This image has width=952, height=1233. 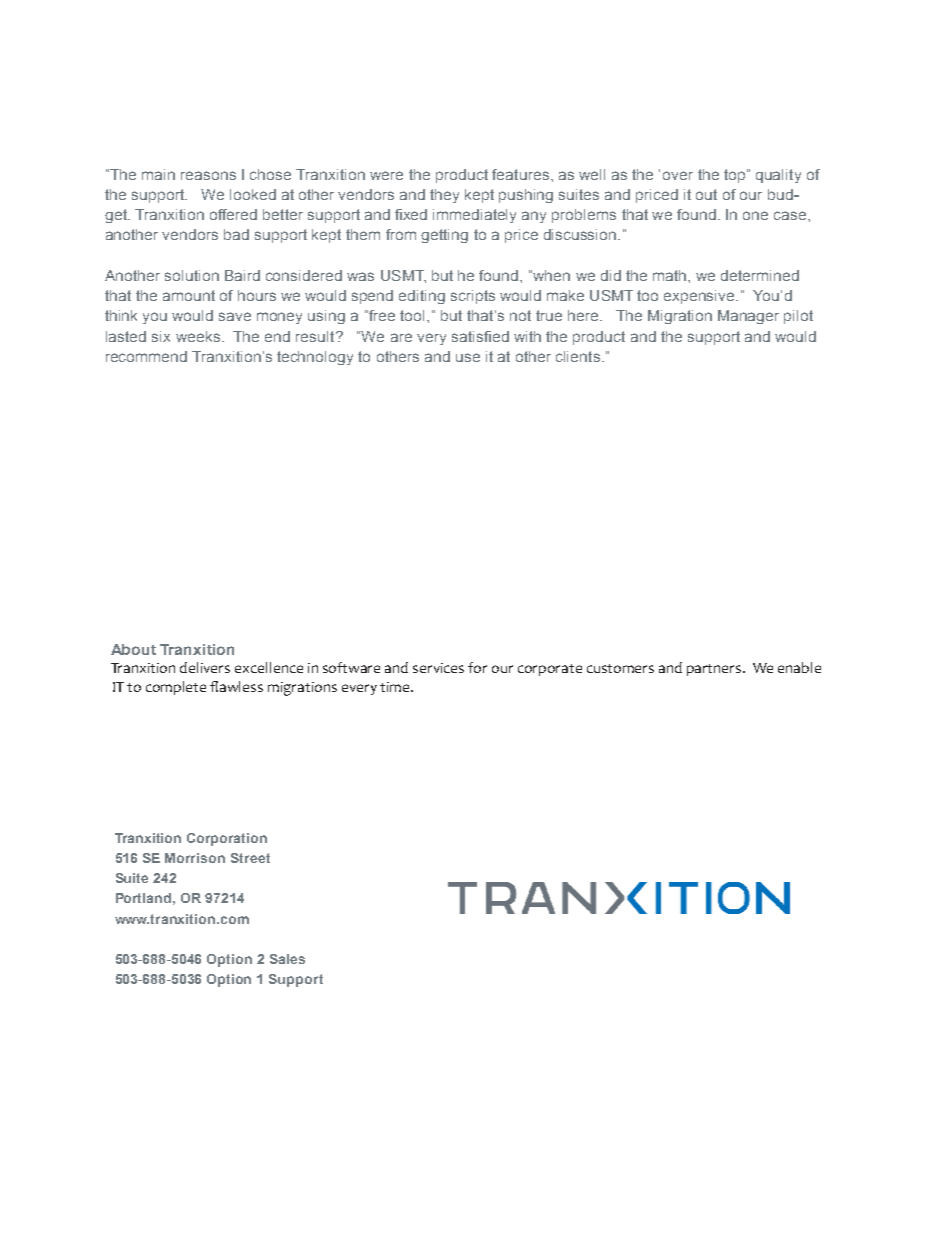 I want to click on partners, so click(x=715, y=670).
